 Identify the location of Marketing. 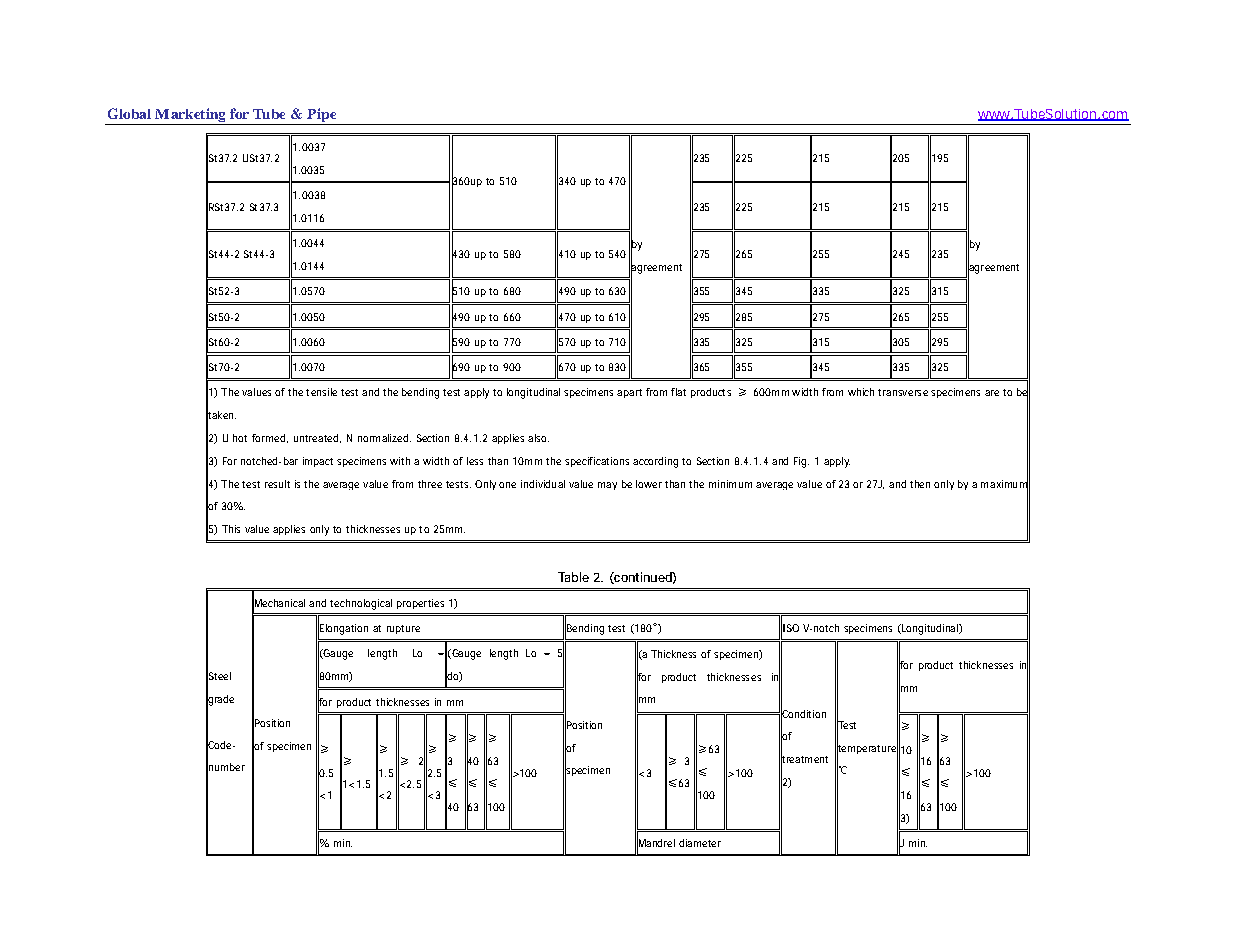
(190, 115).
